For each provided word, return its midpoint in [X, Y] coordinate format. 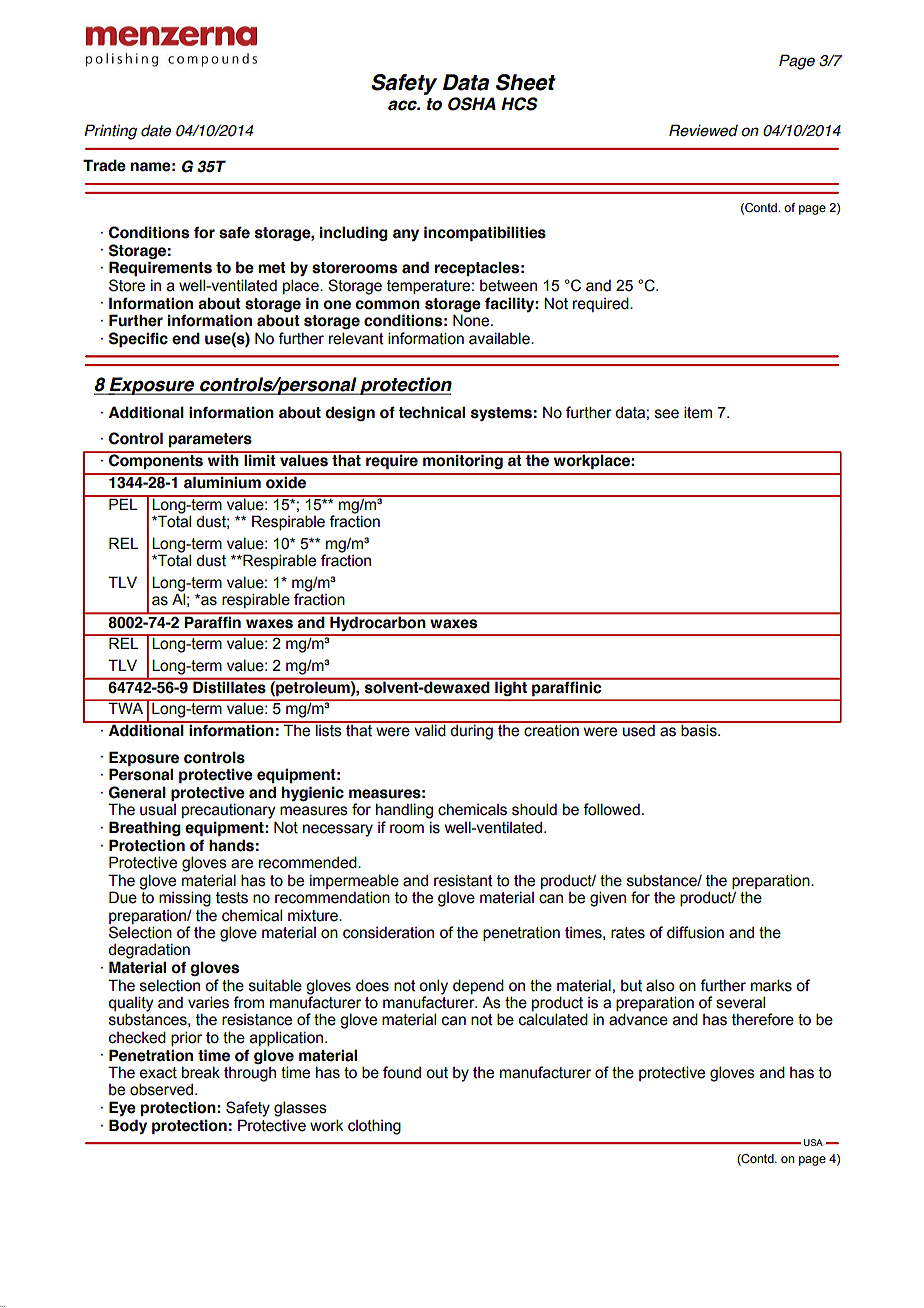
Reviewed [703, 130]
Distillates [229, 686]
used [639, 729]
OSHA [472, 104]
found [402, 1072]
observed [163, 1089]
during [472, 731]
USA [813, 1142]
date [156, 131]
